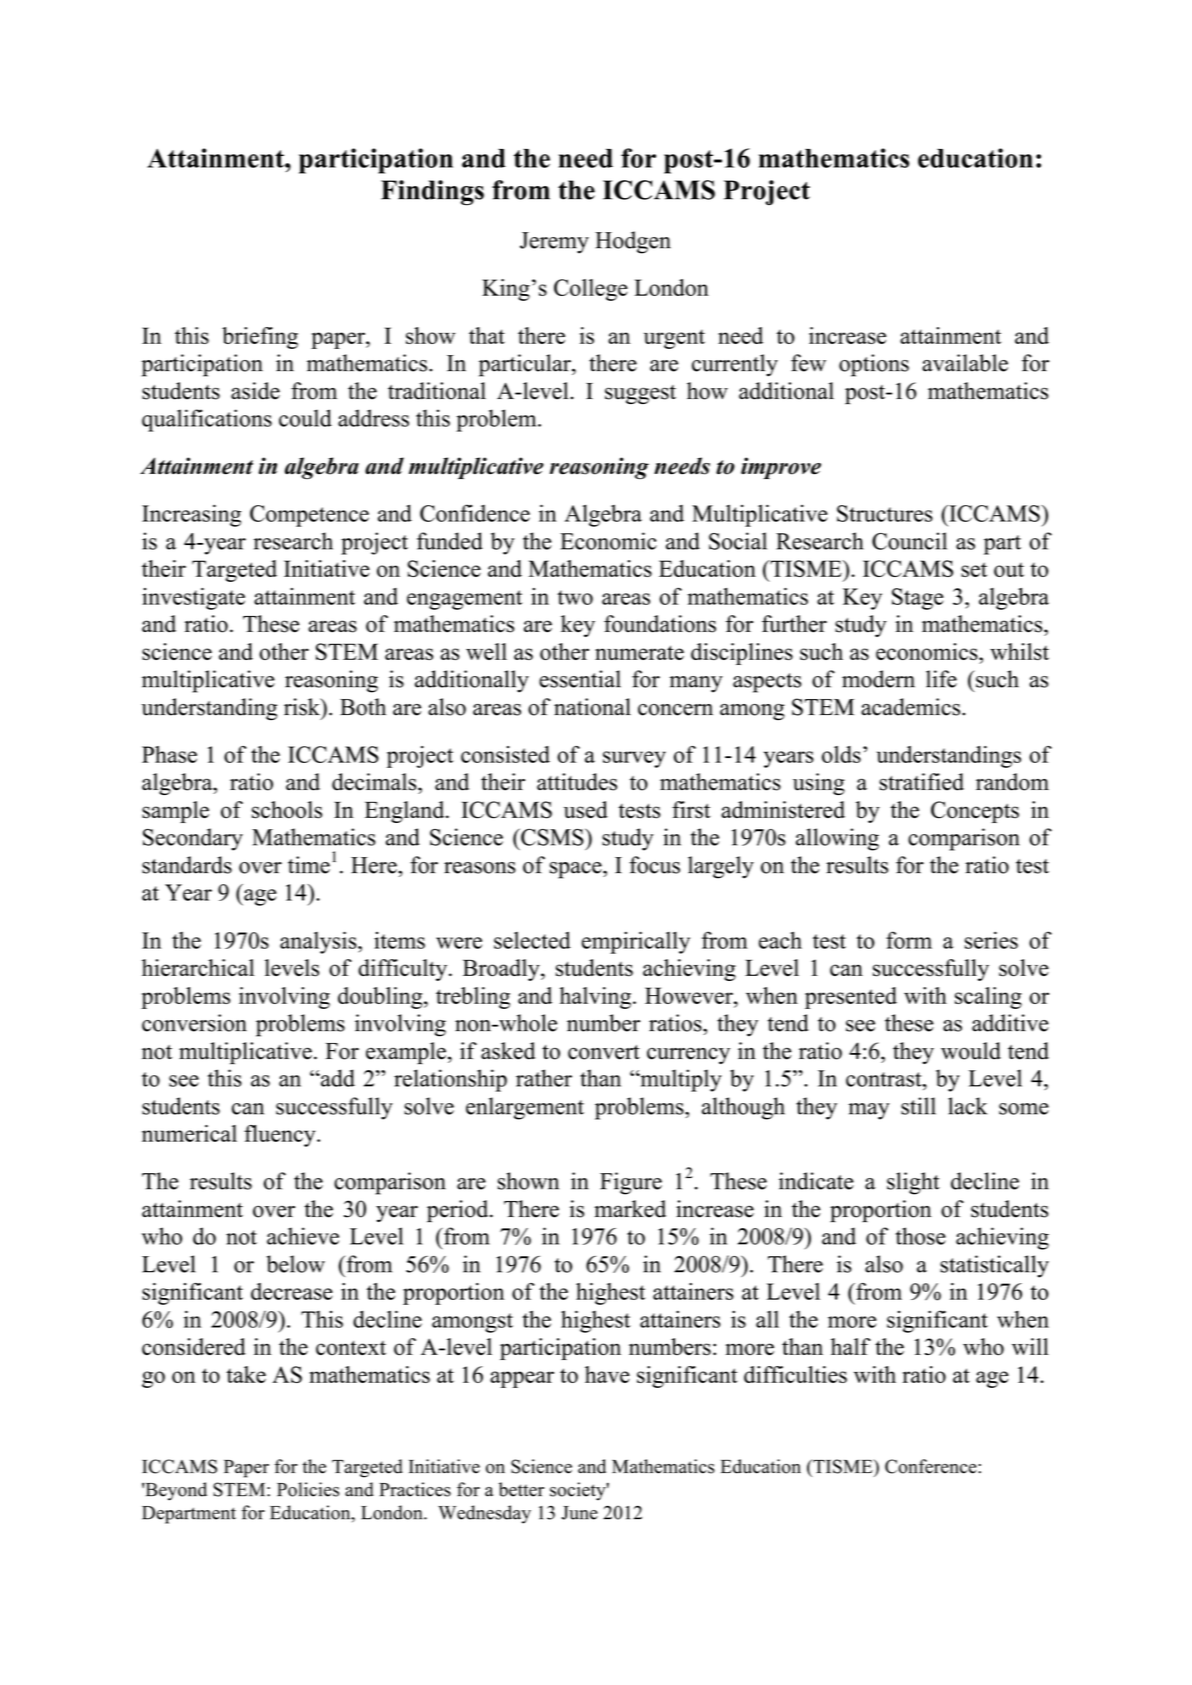  What do you see at coordinates (260, 338) in the image?
I see `briefing` at bounding box center [260, 338].
